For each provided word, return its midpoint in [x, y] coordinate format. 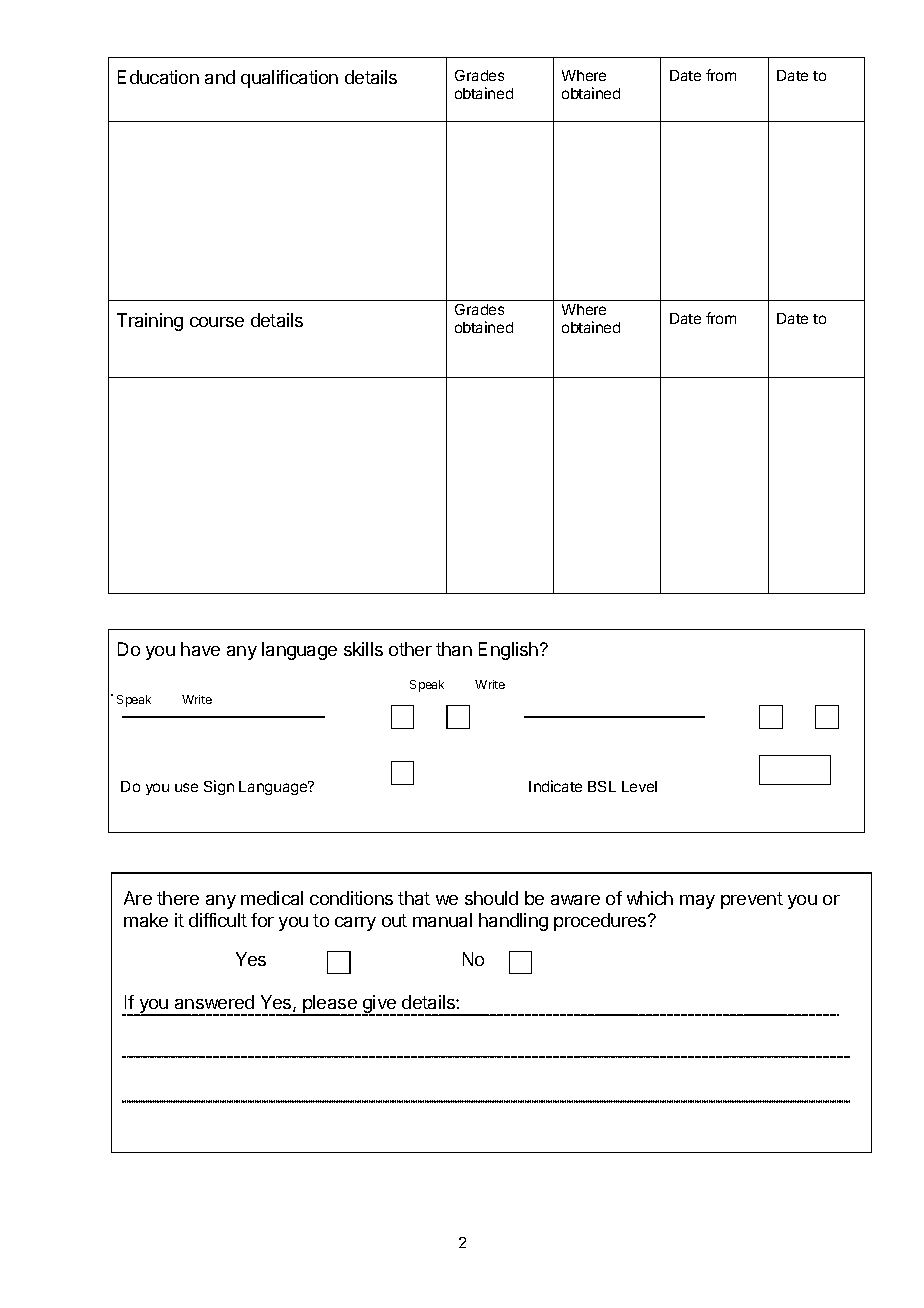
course [217, 322]
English [508, 651]
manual [442, 920]
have [200, 649]
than [454, 649]
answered [214, 1002]
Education [158, 77]
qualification [289, 79]
